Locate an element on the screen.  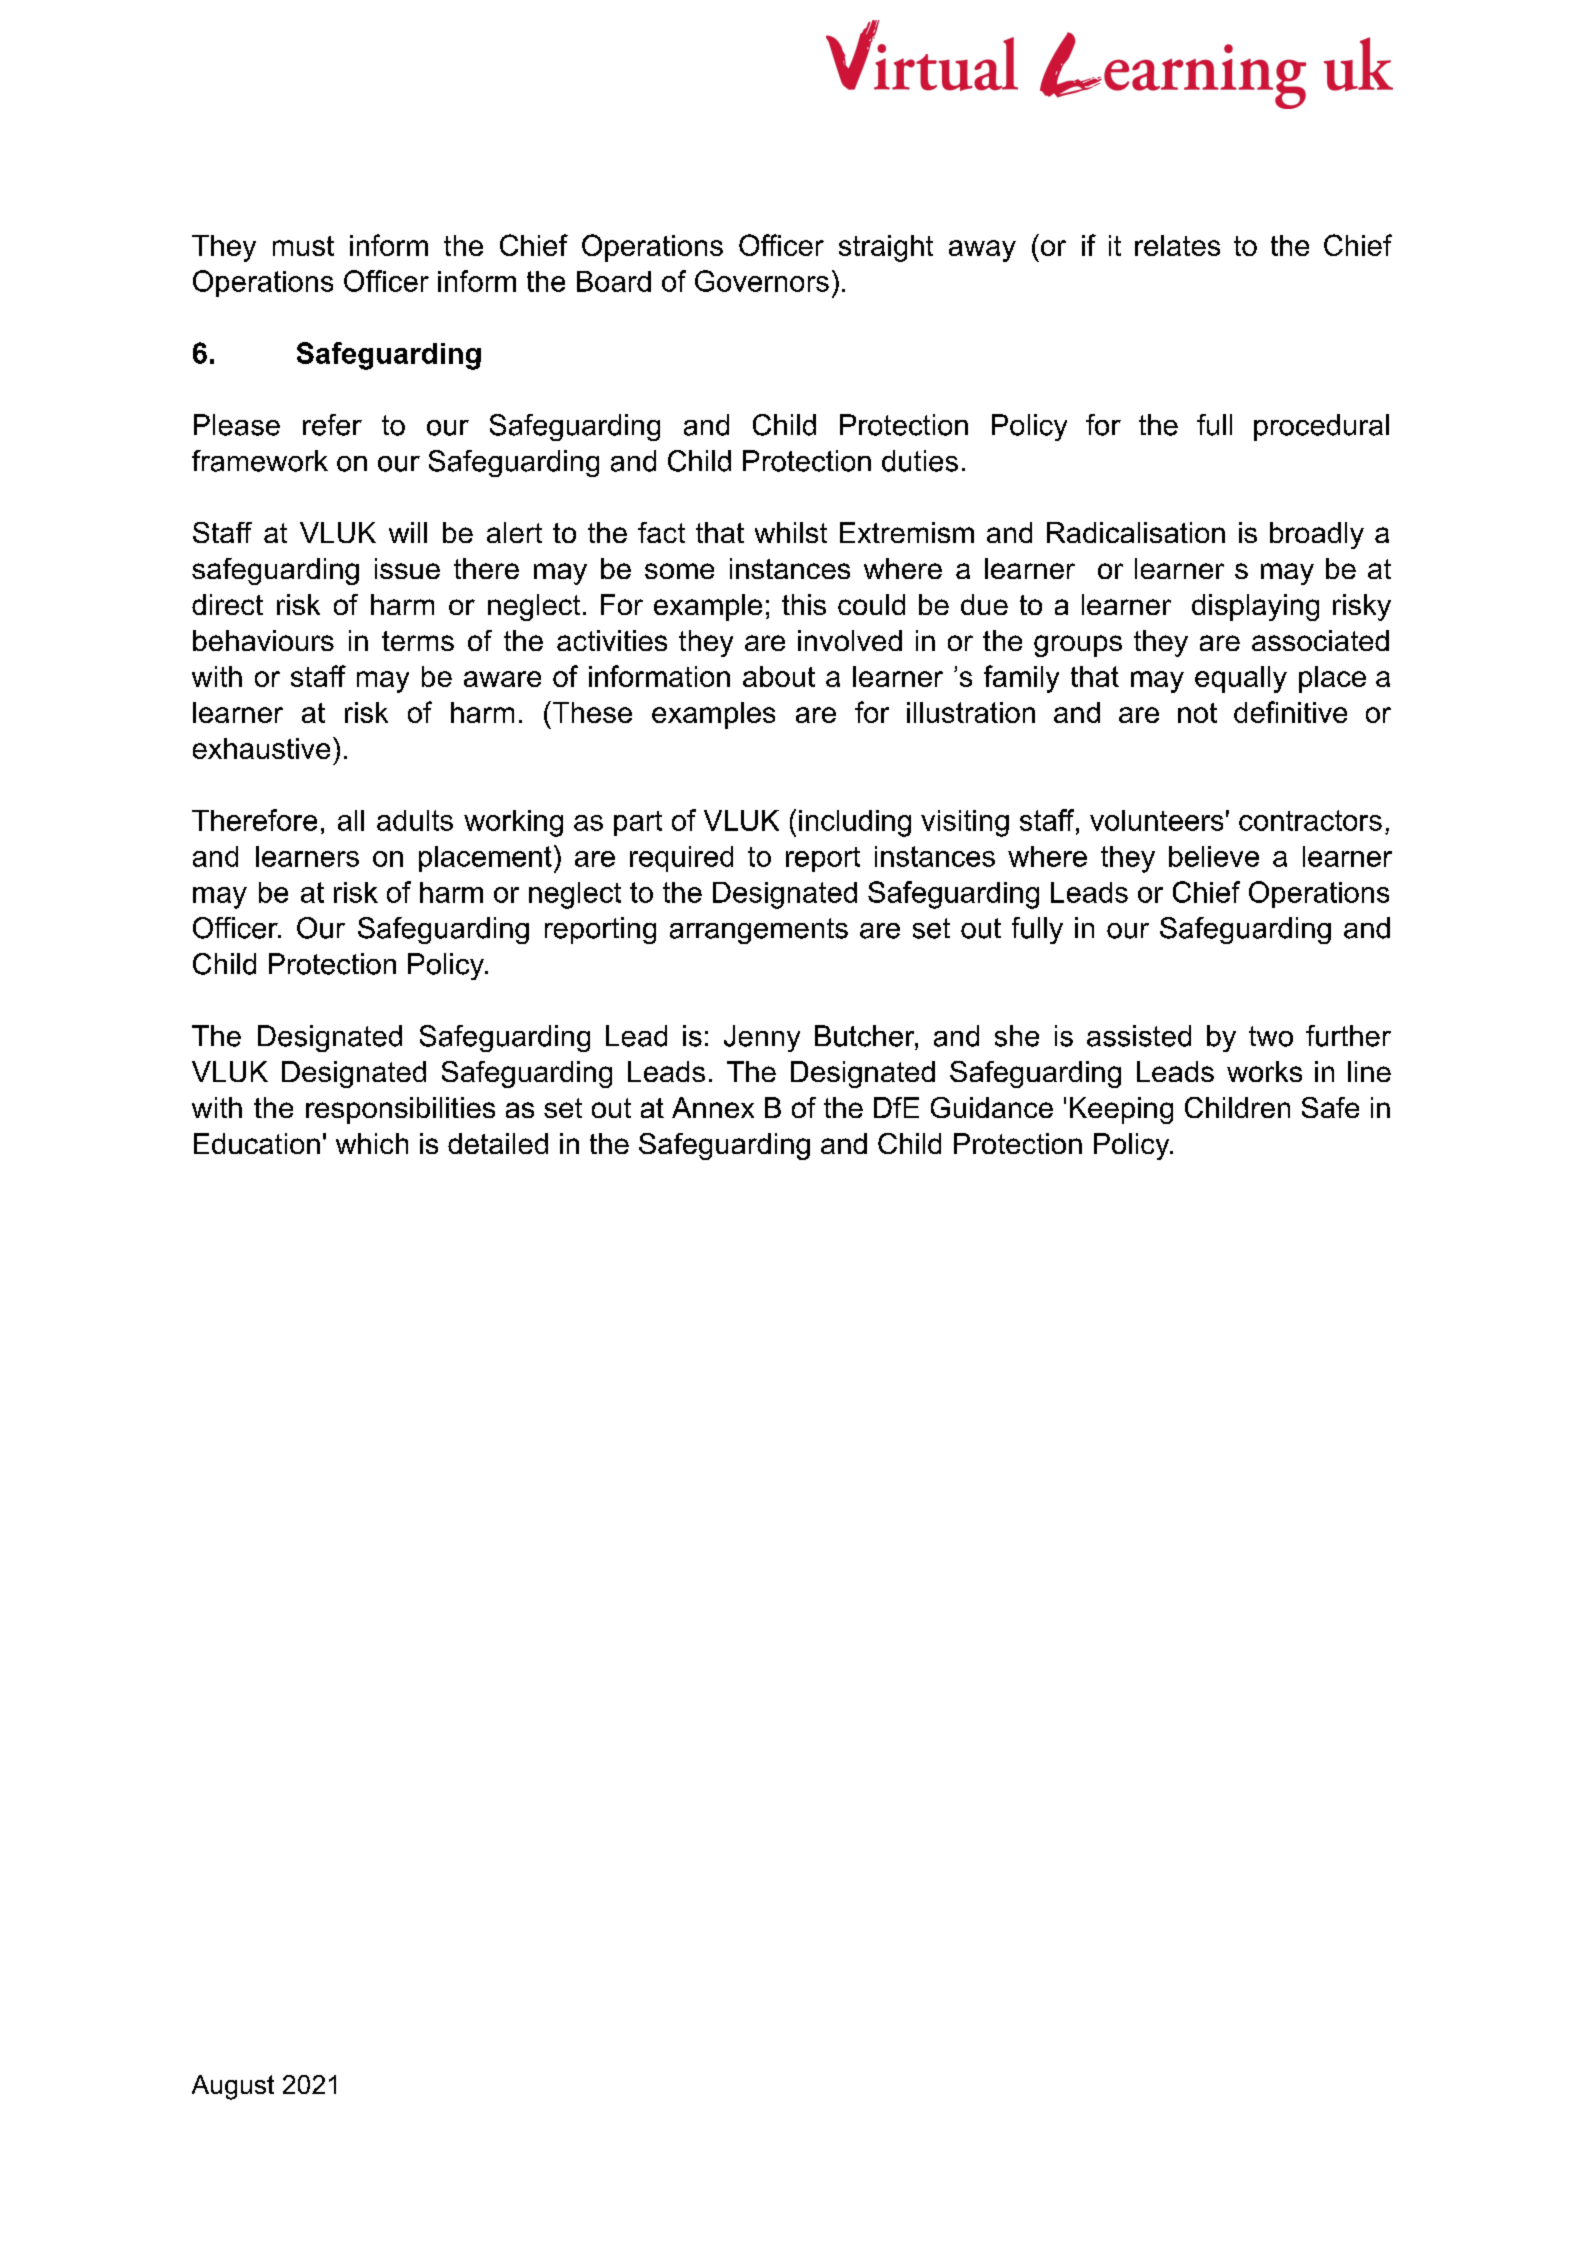
two is located at coordinates (1271, 1036).
